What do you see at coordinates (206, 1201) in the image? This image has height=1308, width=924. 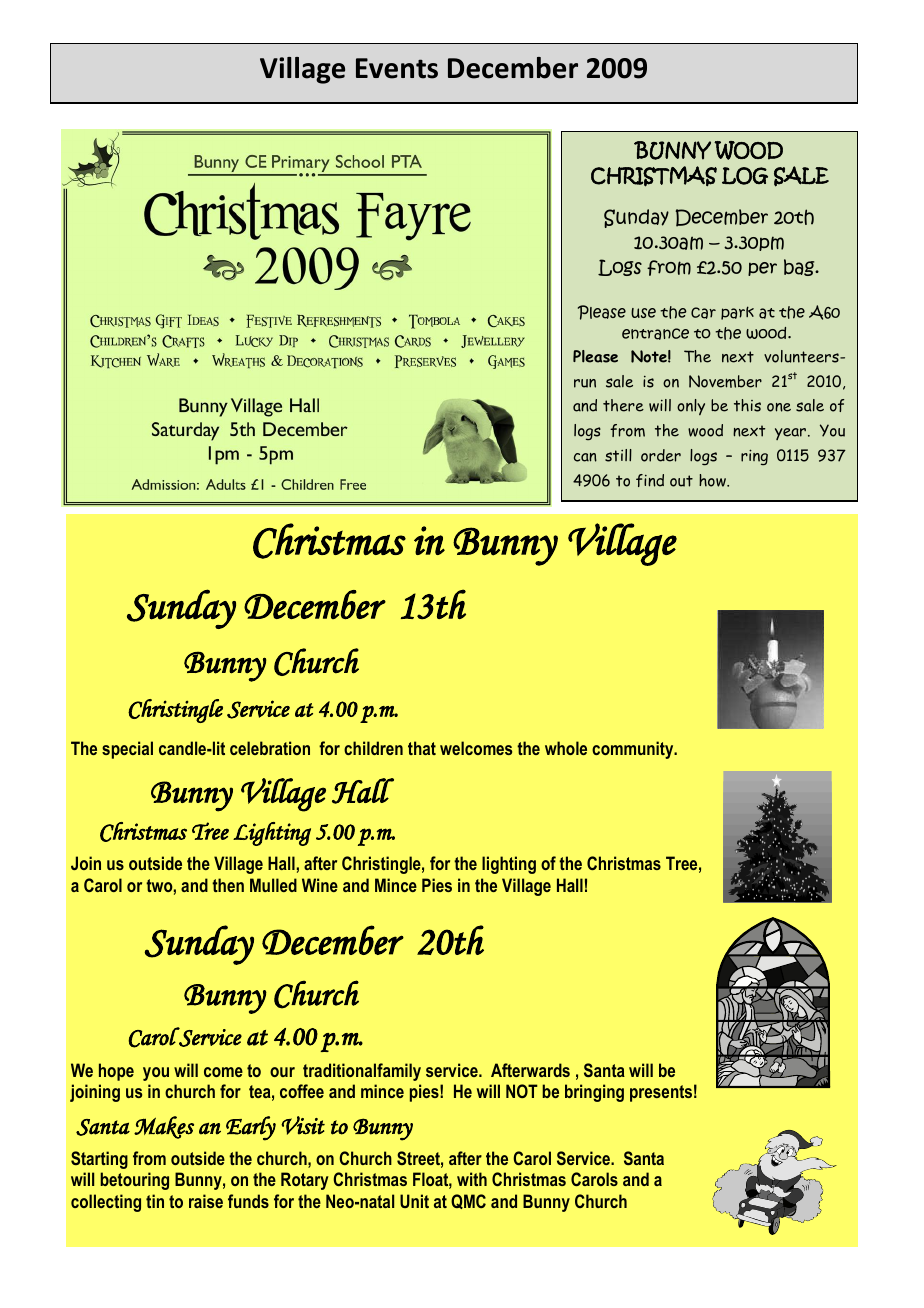 I see `raise` at bounding box center [206, 1201].
